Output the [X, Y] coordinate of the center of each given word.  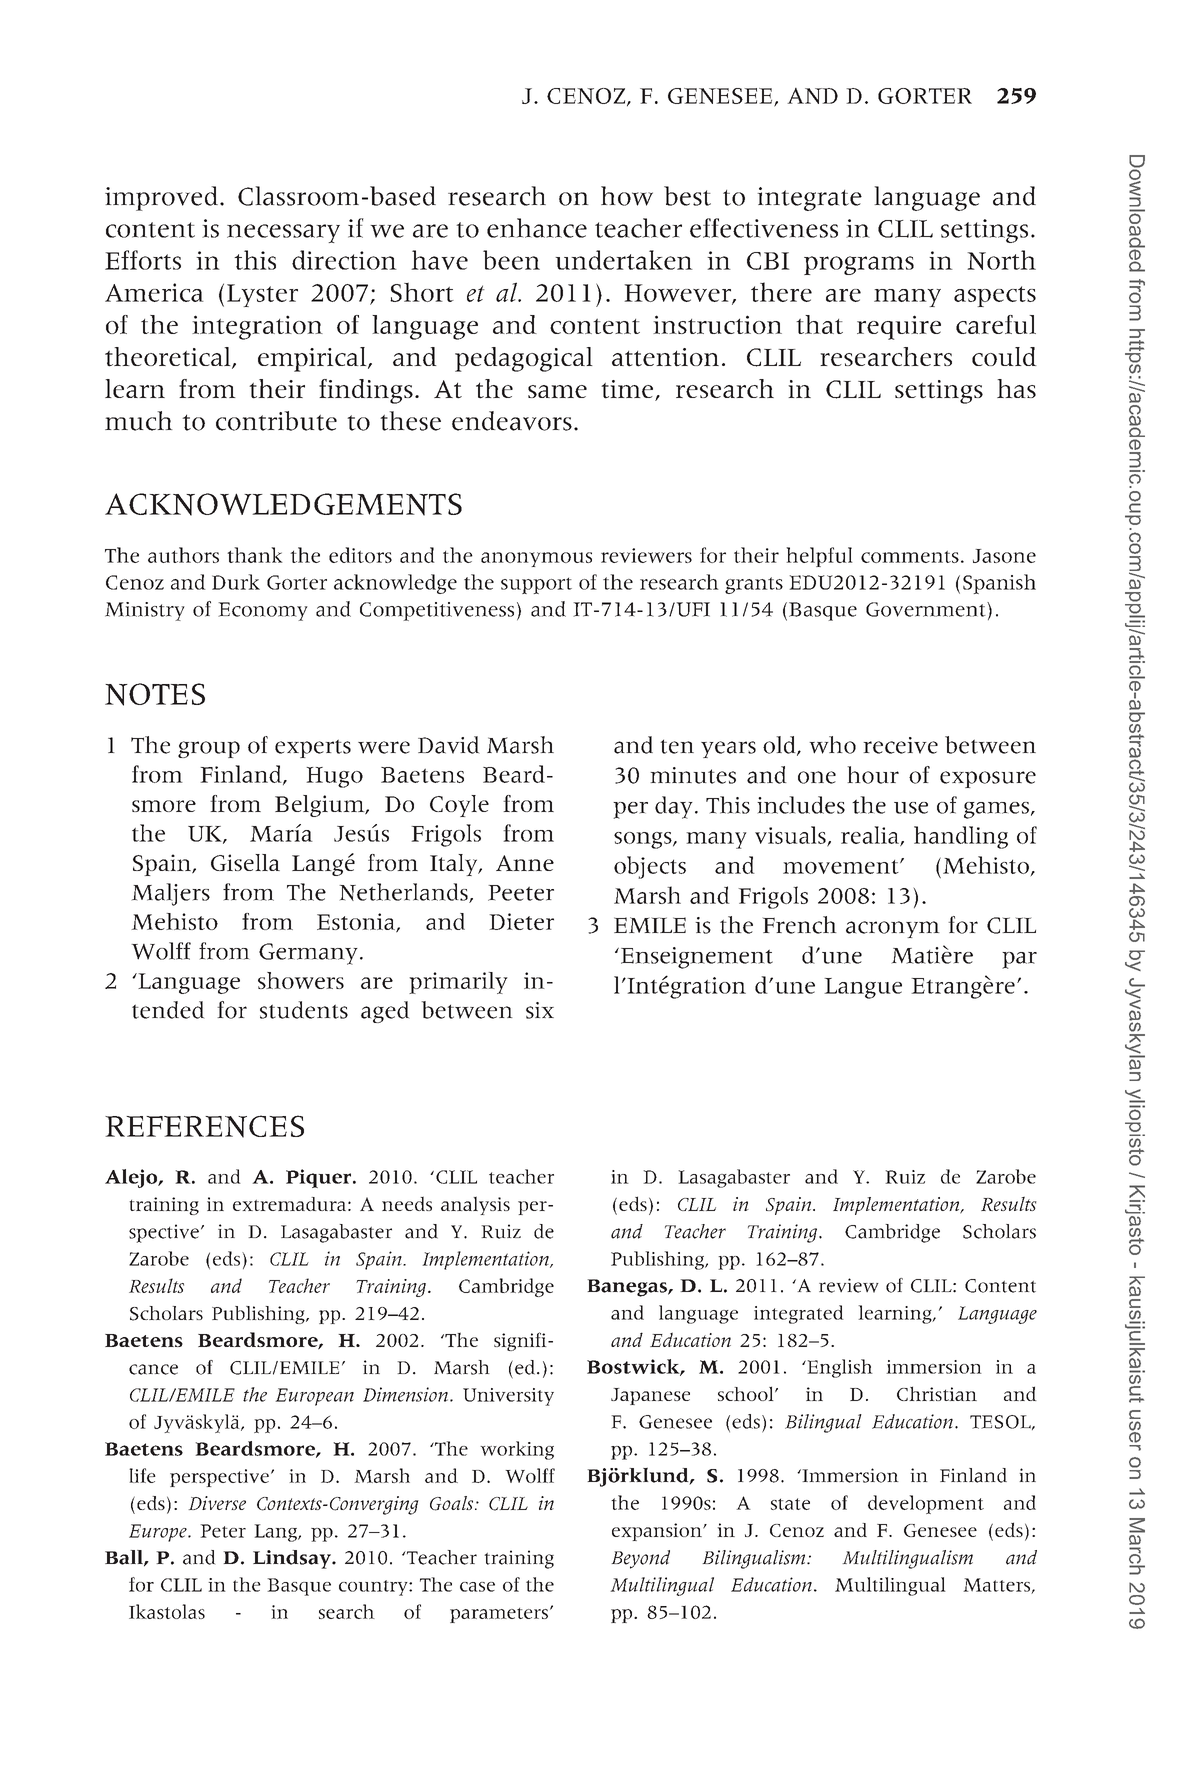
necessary [283, 233]
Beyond [640, 1559]
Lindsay [293, 1559]
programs [859, 265]
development [926, 1504]
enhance [537, 228]
